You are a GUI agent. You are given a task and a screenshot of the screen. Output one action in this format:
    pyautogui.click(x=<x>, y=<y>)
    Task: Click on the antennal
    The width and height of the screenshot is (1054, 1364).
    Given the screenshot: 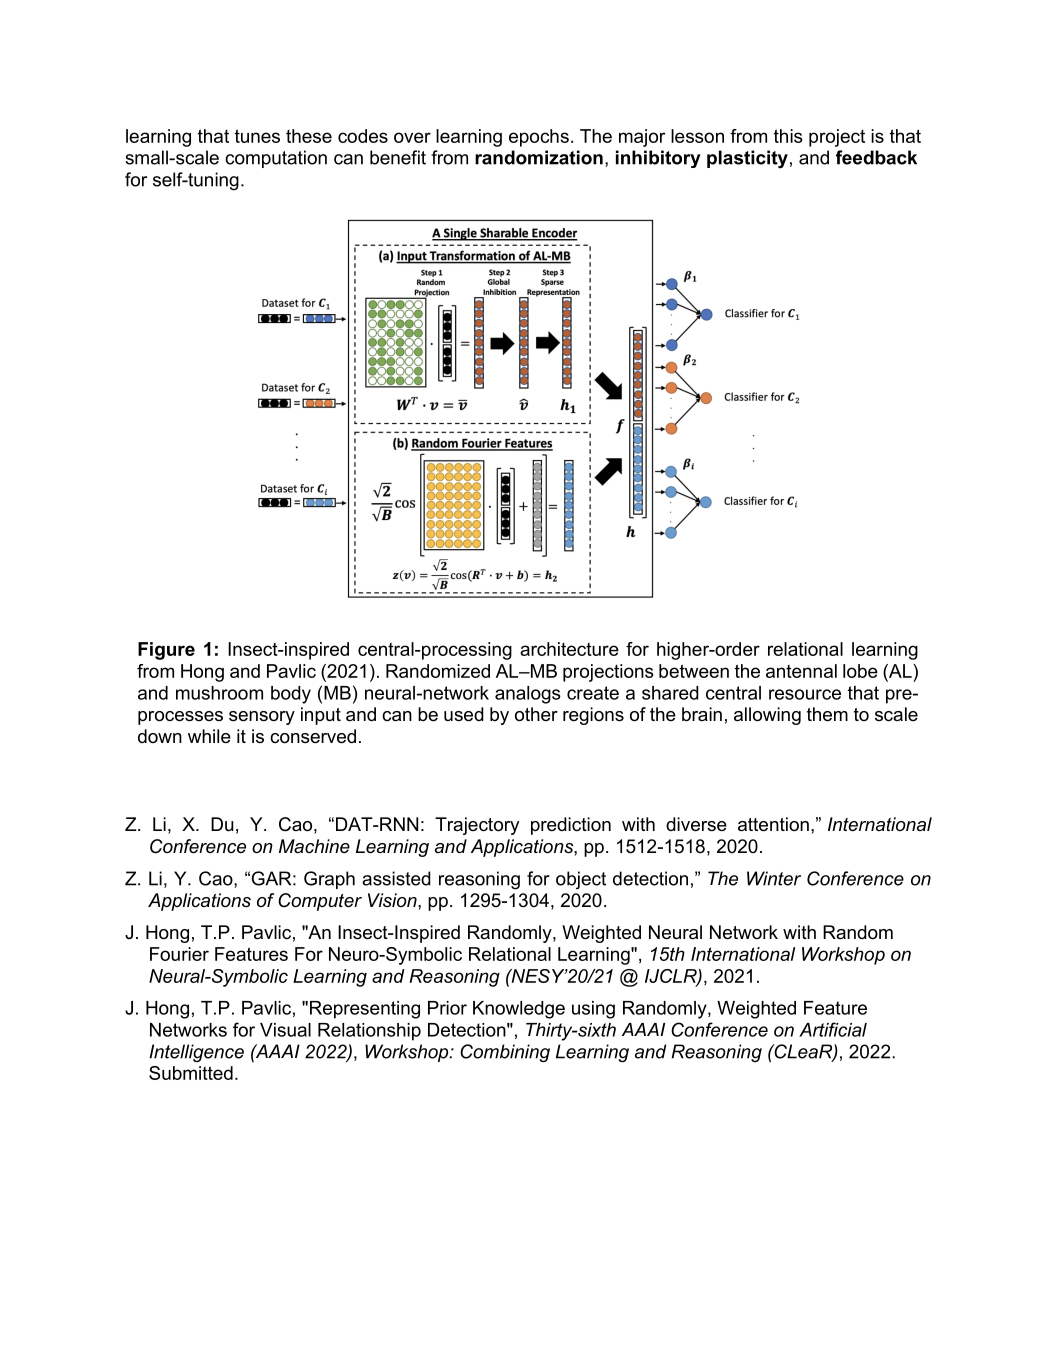 What is the action you would take?
    pyautogui.click(x=801, y=671)
